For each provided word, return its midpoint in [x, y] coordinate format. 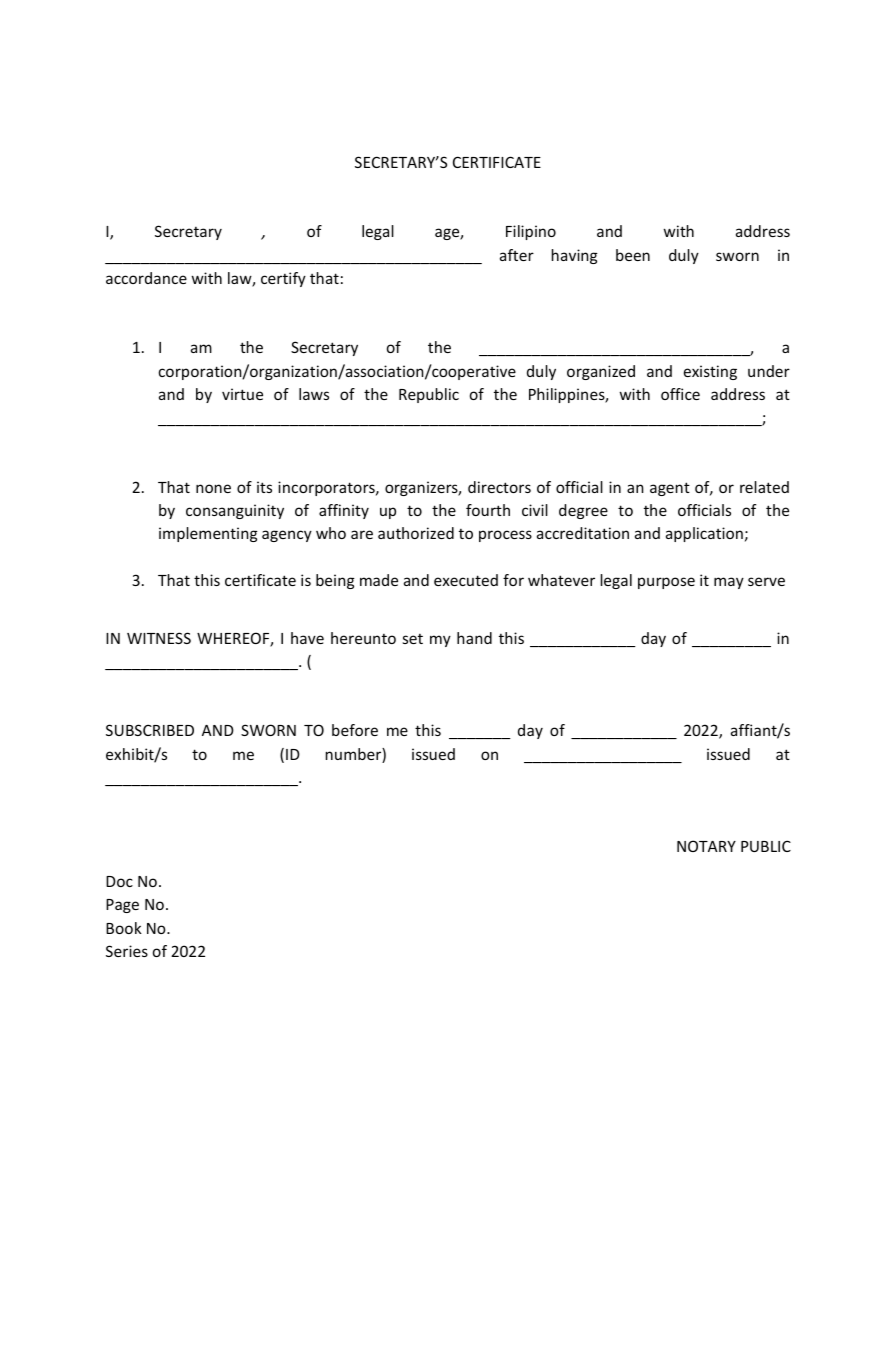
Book [124, 928]
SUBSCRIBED [150, 730]
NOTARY [706, 846]
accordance [146, 278]
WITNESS [159, 638]
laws [314, 394]
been [633, 255]
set [413, 638]
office [680, 394]
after [517, 255]
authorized [416, 533]
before [355, 730]
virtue [242, 394]
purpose [666, 583]
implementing [208, 534]
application [704, 534]
